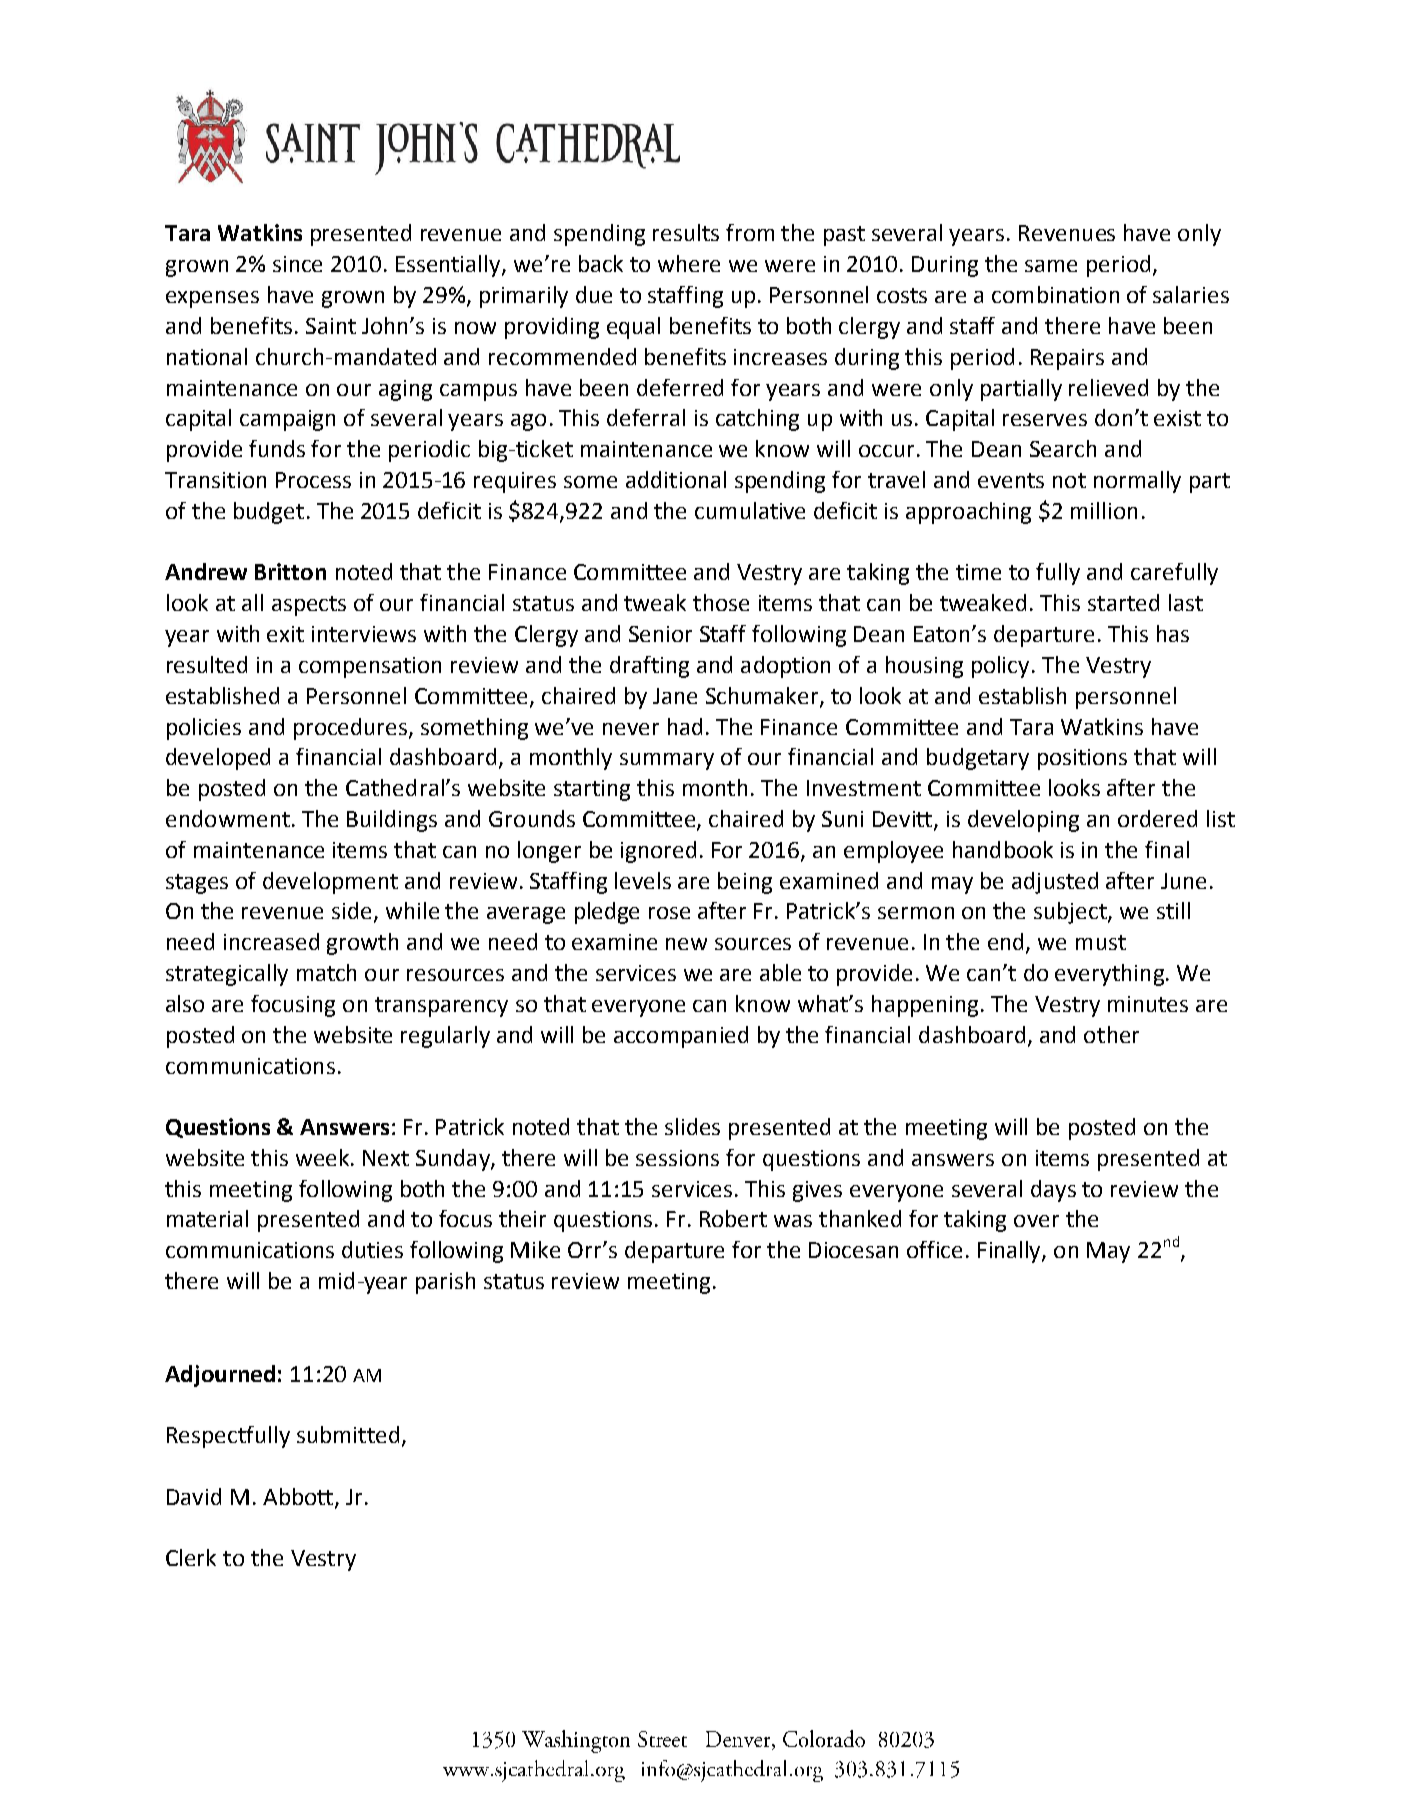 The width and height of the screenshot is (1404, 1817). What do you see at coordinates (1000, 667) in the screenshot?
I see `policy` at bounding box center [1000, 667].
